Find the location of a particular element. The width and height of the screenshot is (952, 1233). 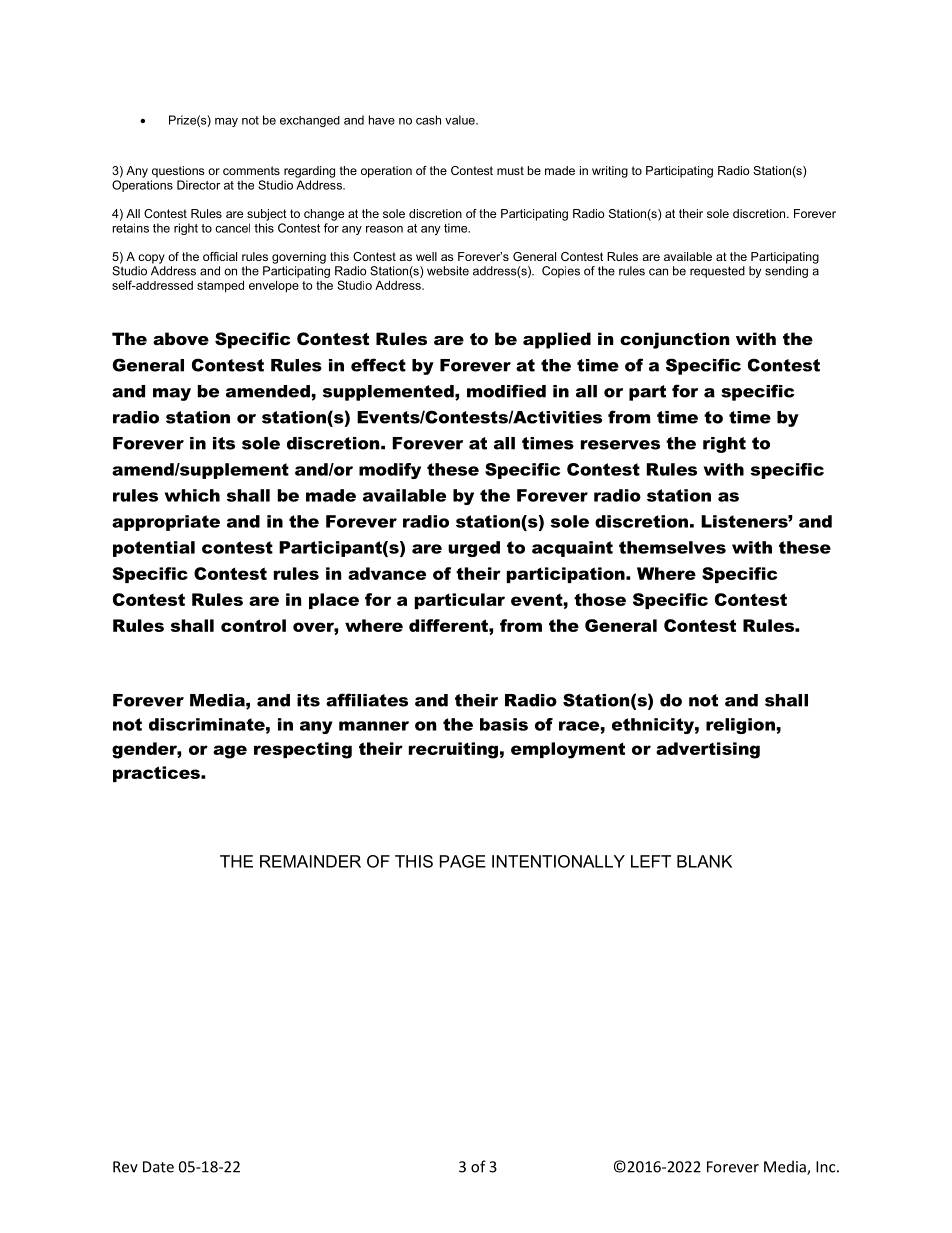

appropriate is located at coordinates (166, 523).
